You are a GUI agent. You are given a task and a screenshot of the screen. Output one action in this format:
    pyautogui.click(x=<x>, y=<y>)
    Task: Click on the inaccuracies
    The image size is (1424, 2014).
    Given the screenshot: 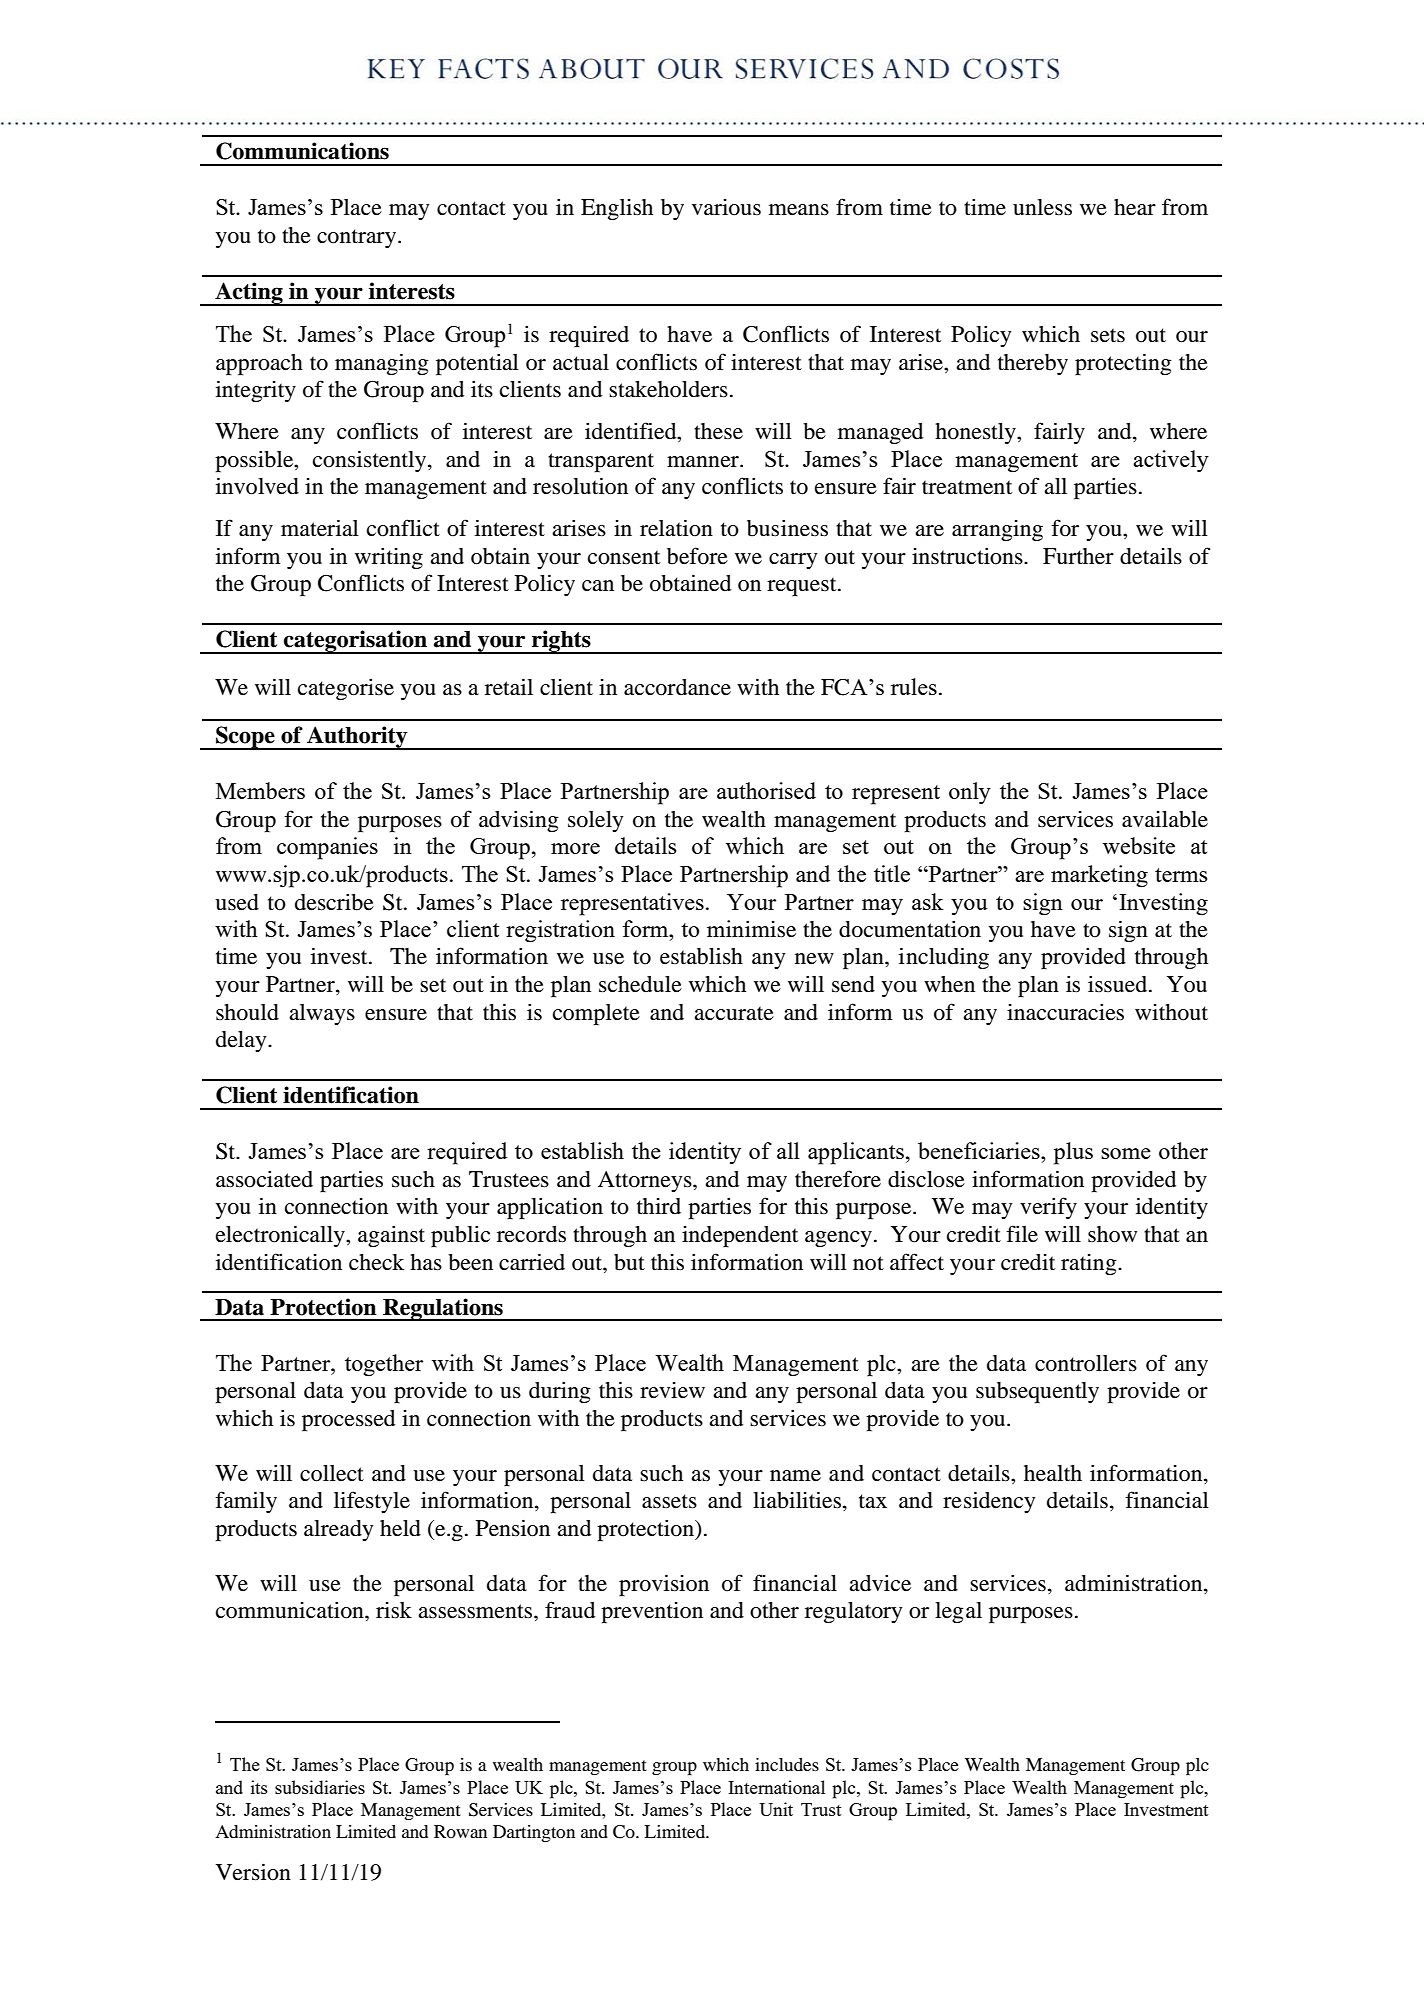 What is the action you would take?
    pyautogui.click(x=1065, y=1012)
